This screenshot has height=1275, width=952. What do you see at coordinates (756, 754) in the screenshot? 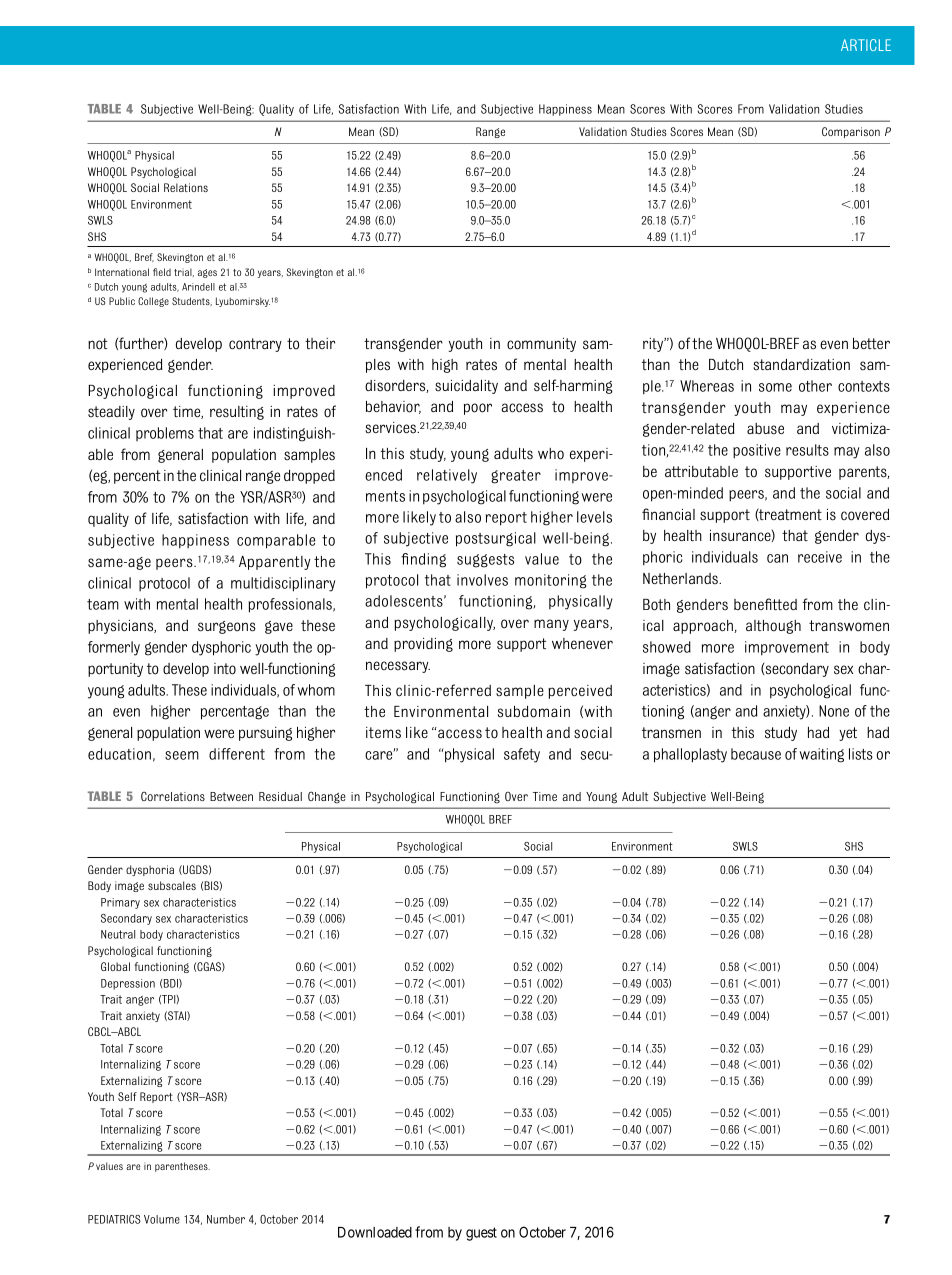
I see `because` at bounding box center [756, 754].
